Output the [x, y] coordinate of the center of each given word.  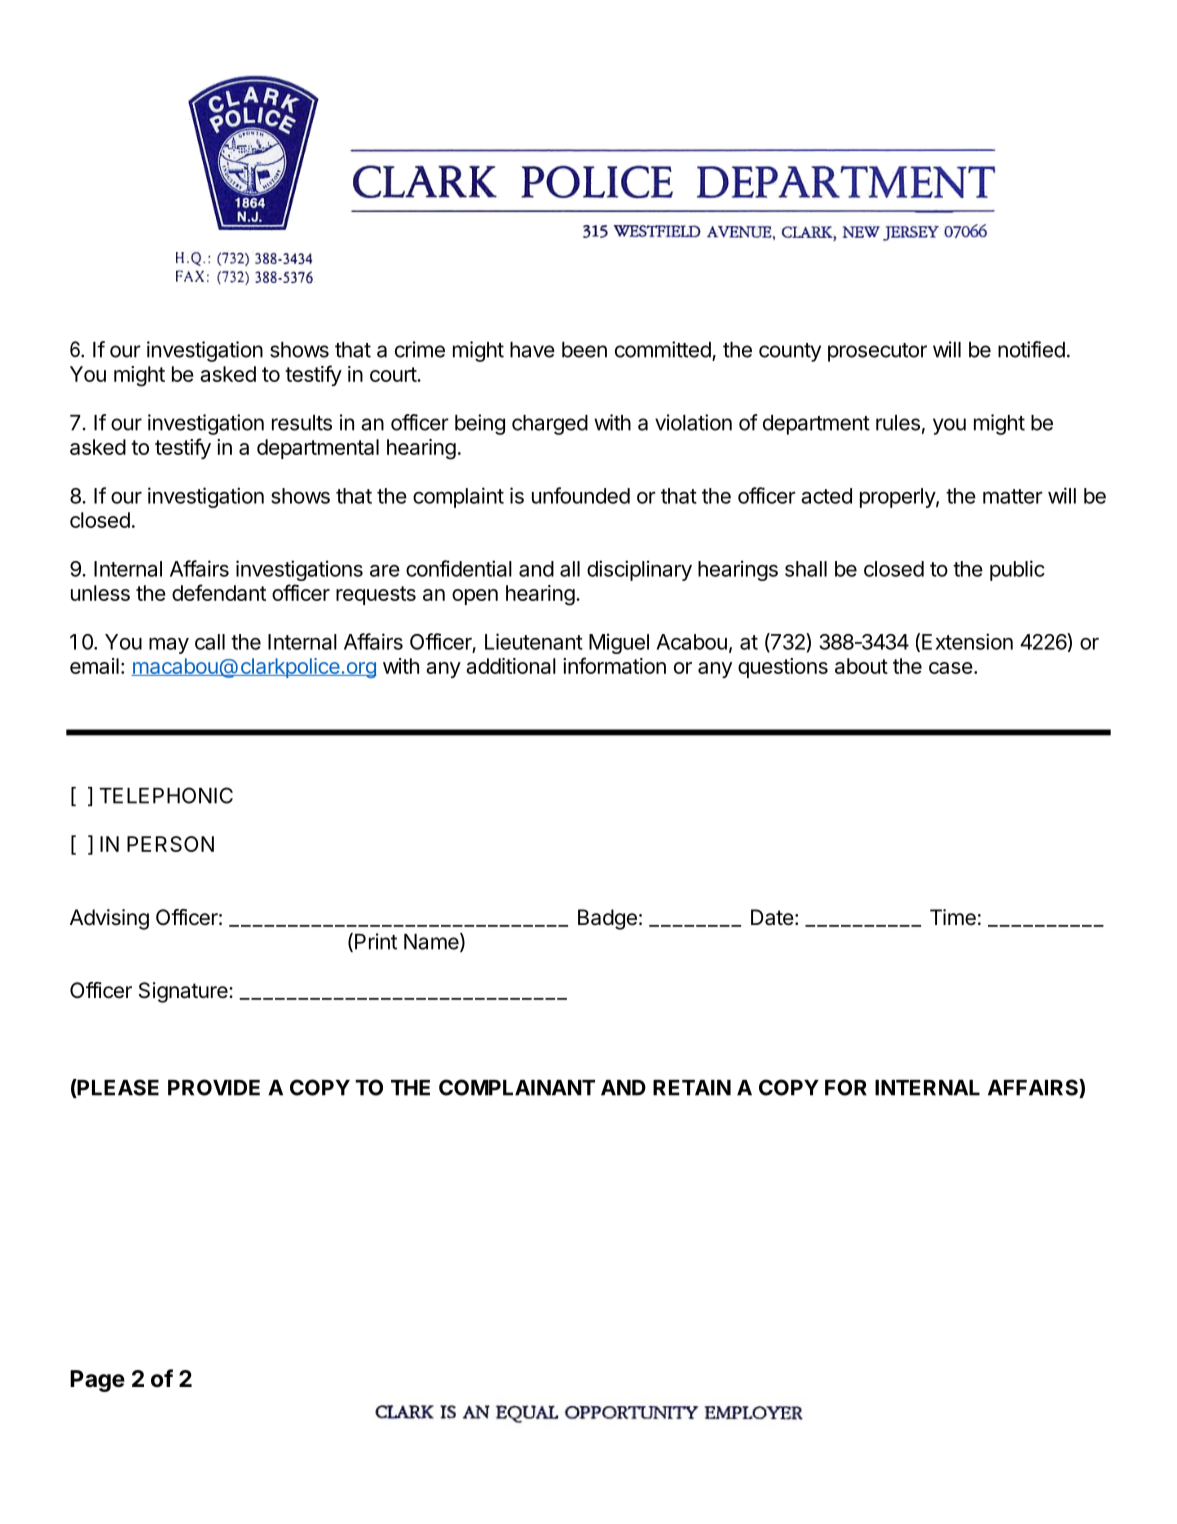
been [584, 350]
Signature [184, 992]
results [302, 423]
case [951, 668]
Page [97, 1381]
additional [511, 666]
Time [953, 917]
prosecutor [877, 352]
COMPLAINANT [517, 1087]
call [210, 642]
